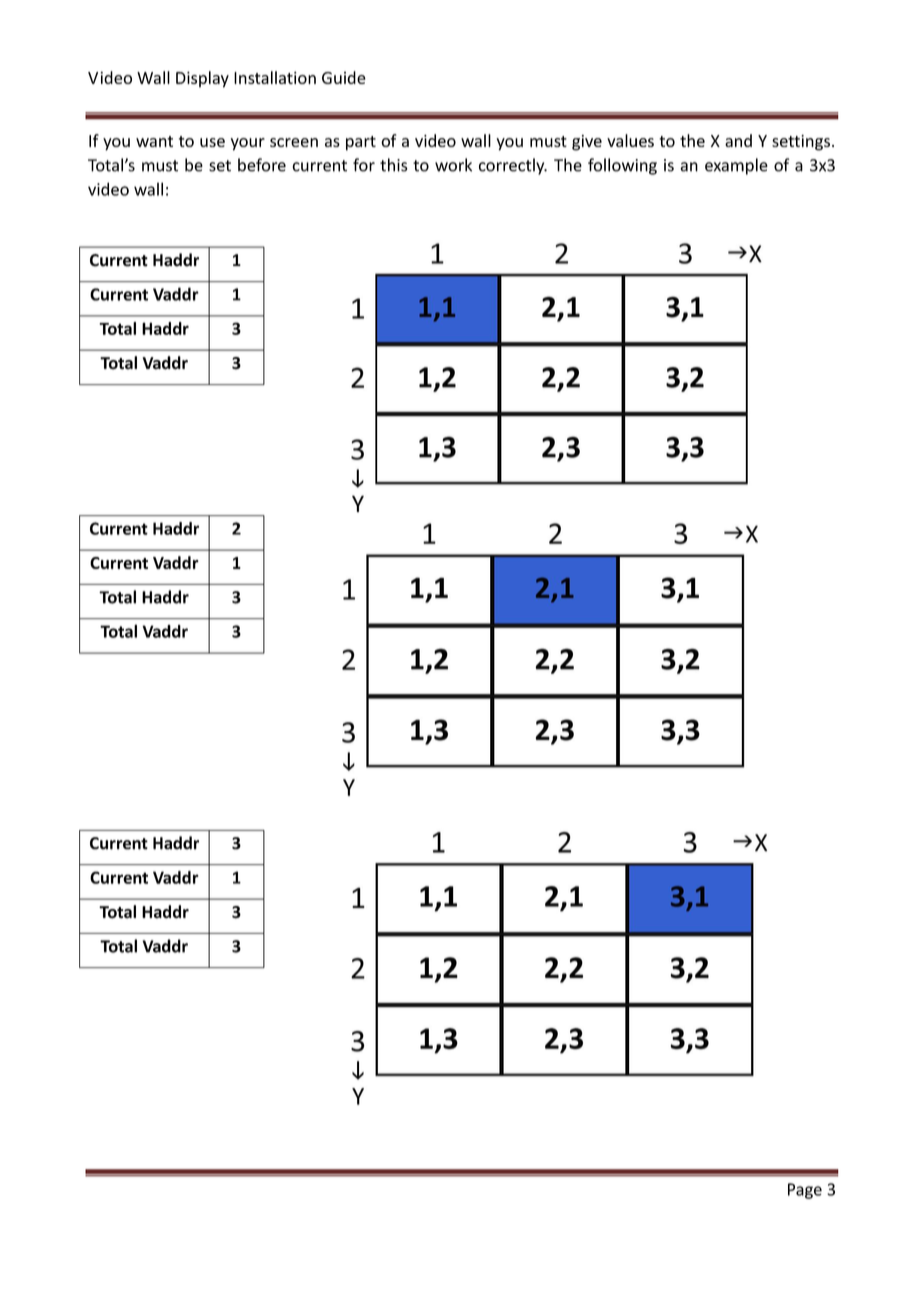  Describe the element at coordinates (736, 166) in the document. I see `example` at that location.
